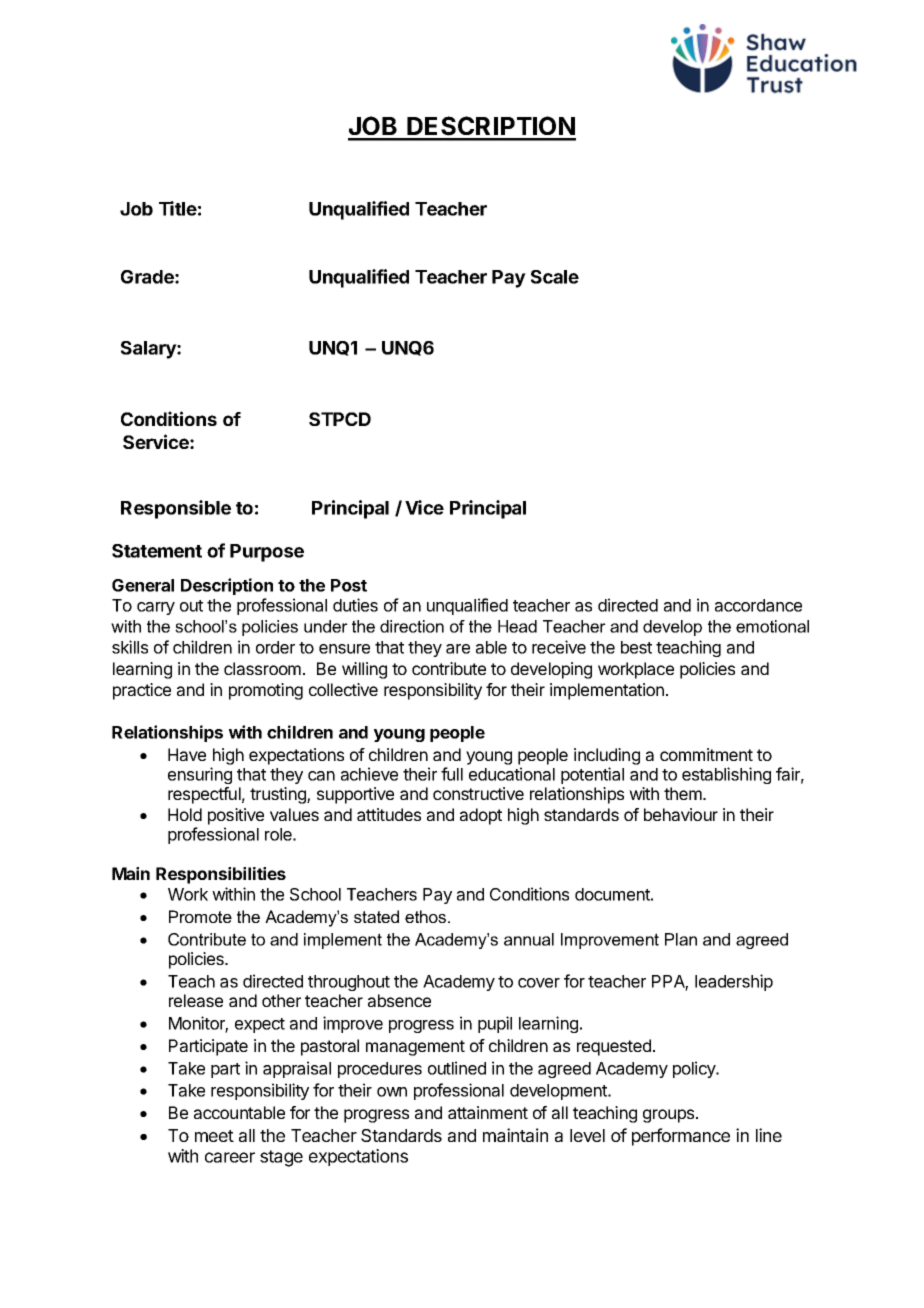  What do you see at coordinates (176, 509) in the screenshot?
I see `Responsible` at bounding box center [176, 509].
